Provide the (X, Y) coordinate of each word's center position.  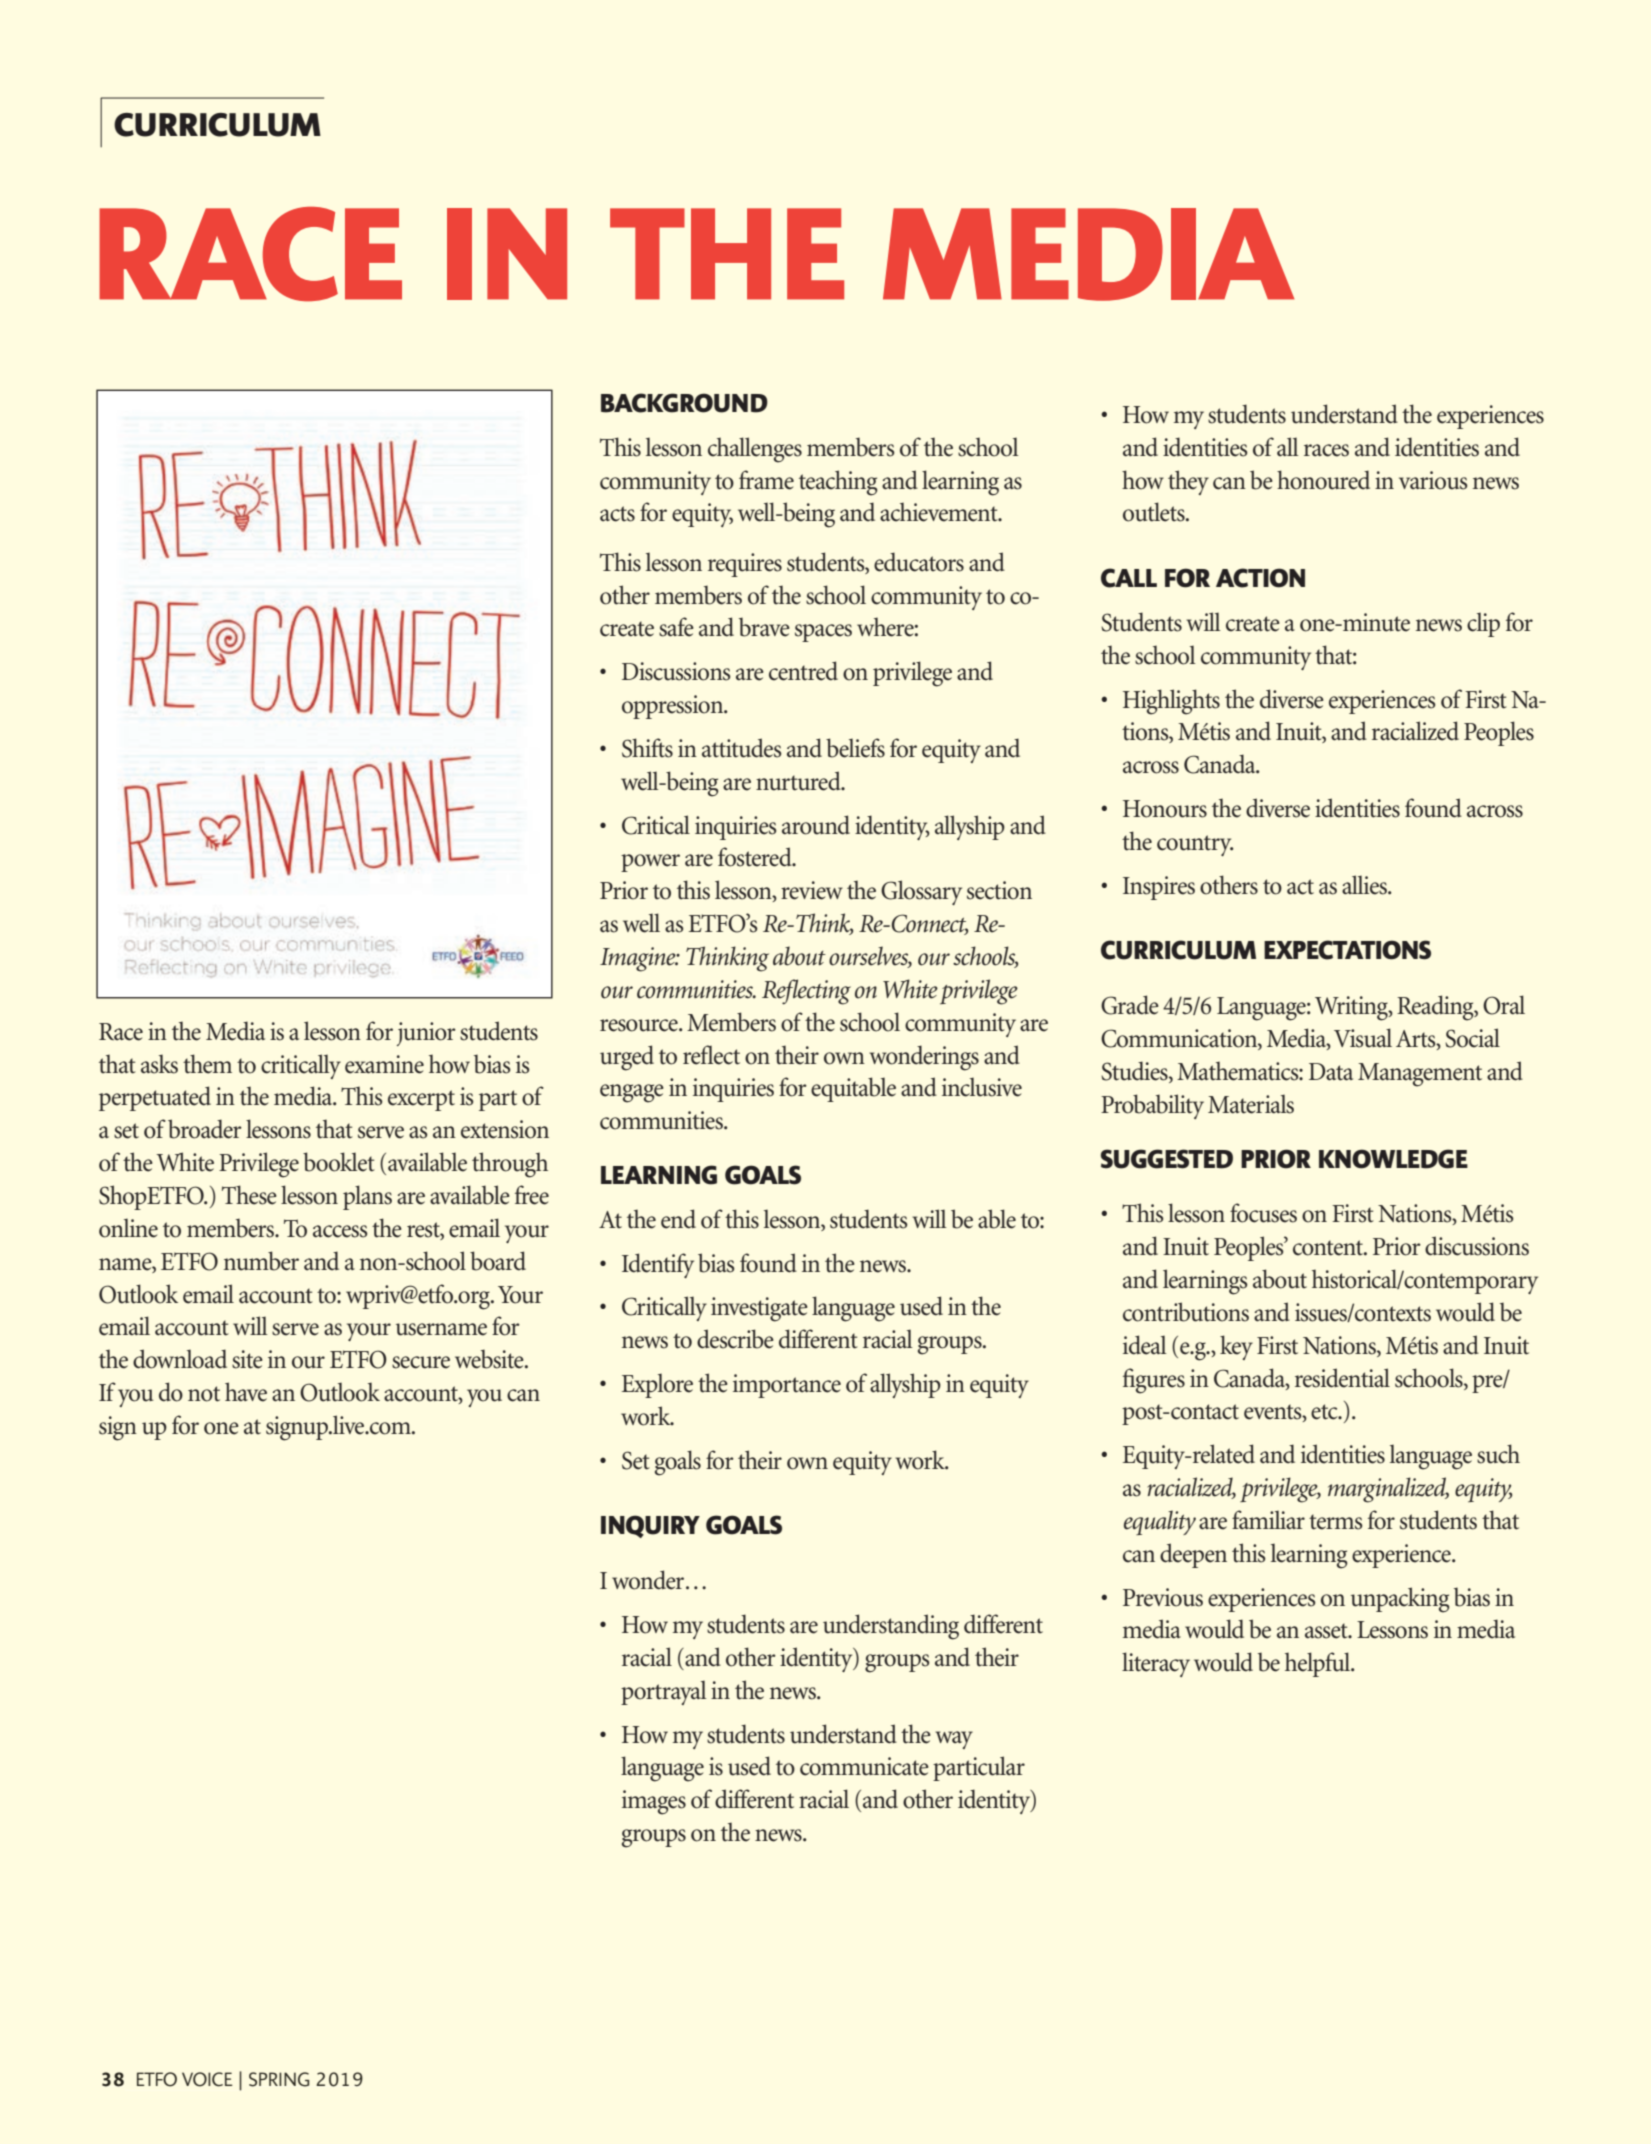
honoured (1323, 480)
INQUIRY (650, 1526)
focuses (1263, 1213)
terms (1336, 1522)
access (340, 1231)
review (812, 890)
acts (617, 514)
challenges (755, 450)
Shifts (647, 748)
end (678, 1219)
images (654, 1802)
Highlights (1171, 702)
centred (803, 671)
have (246, 1392)
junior (426, 1034)
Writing (1352, 1008)
